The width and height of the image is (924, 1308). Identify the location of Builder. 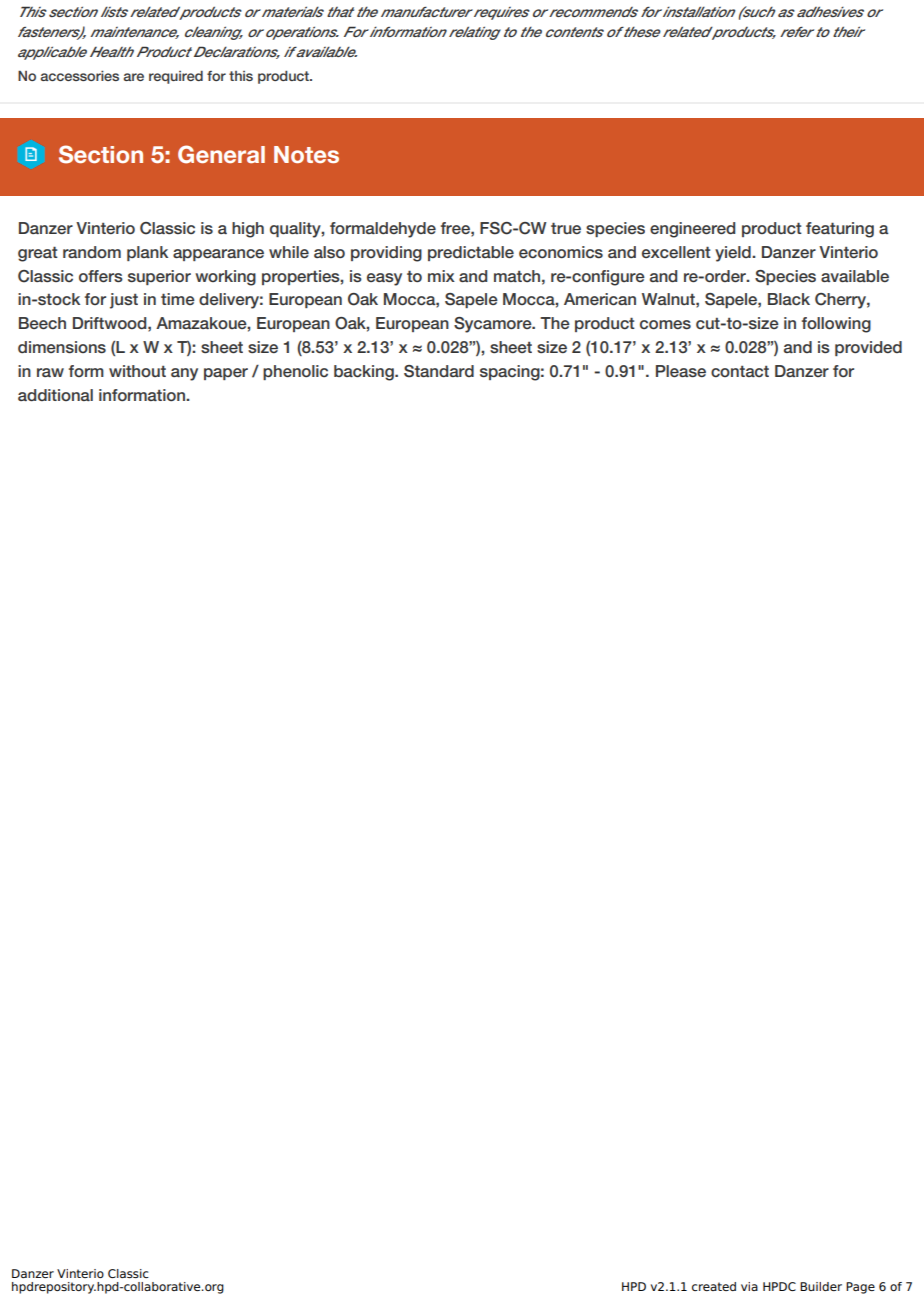
(821, 1286).
